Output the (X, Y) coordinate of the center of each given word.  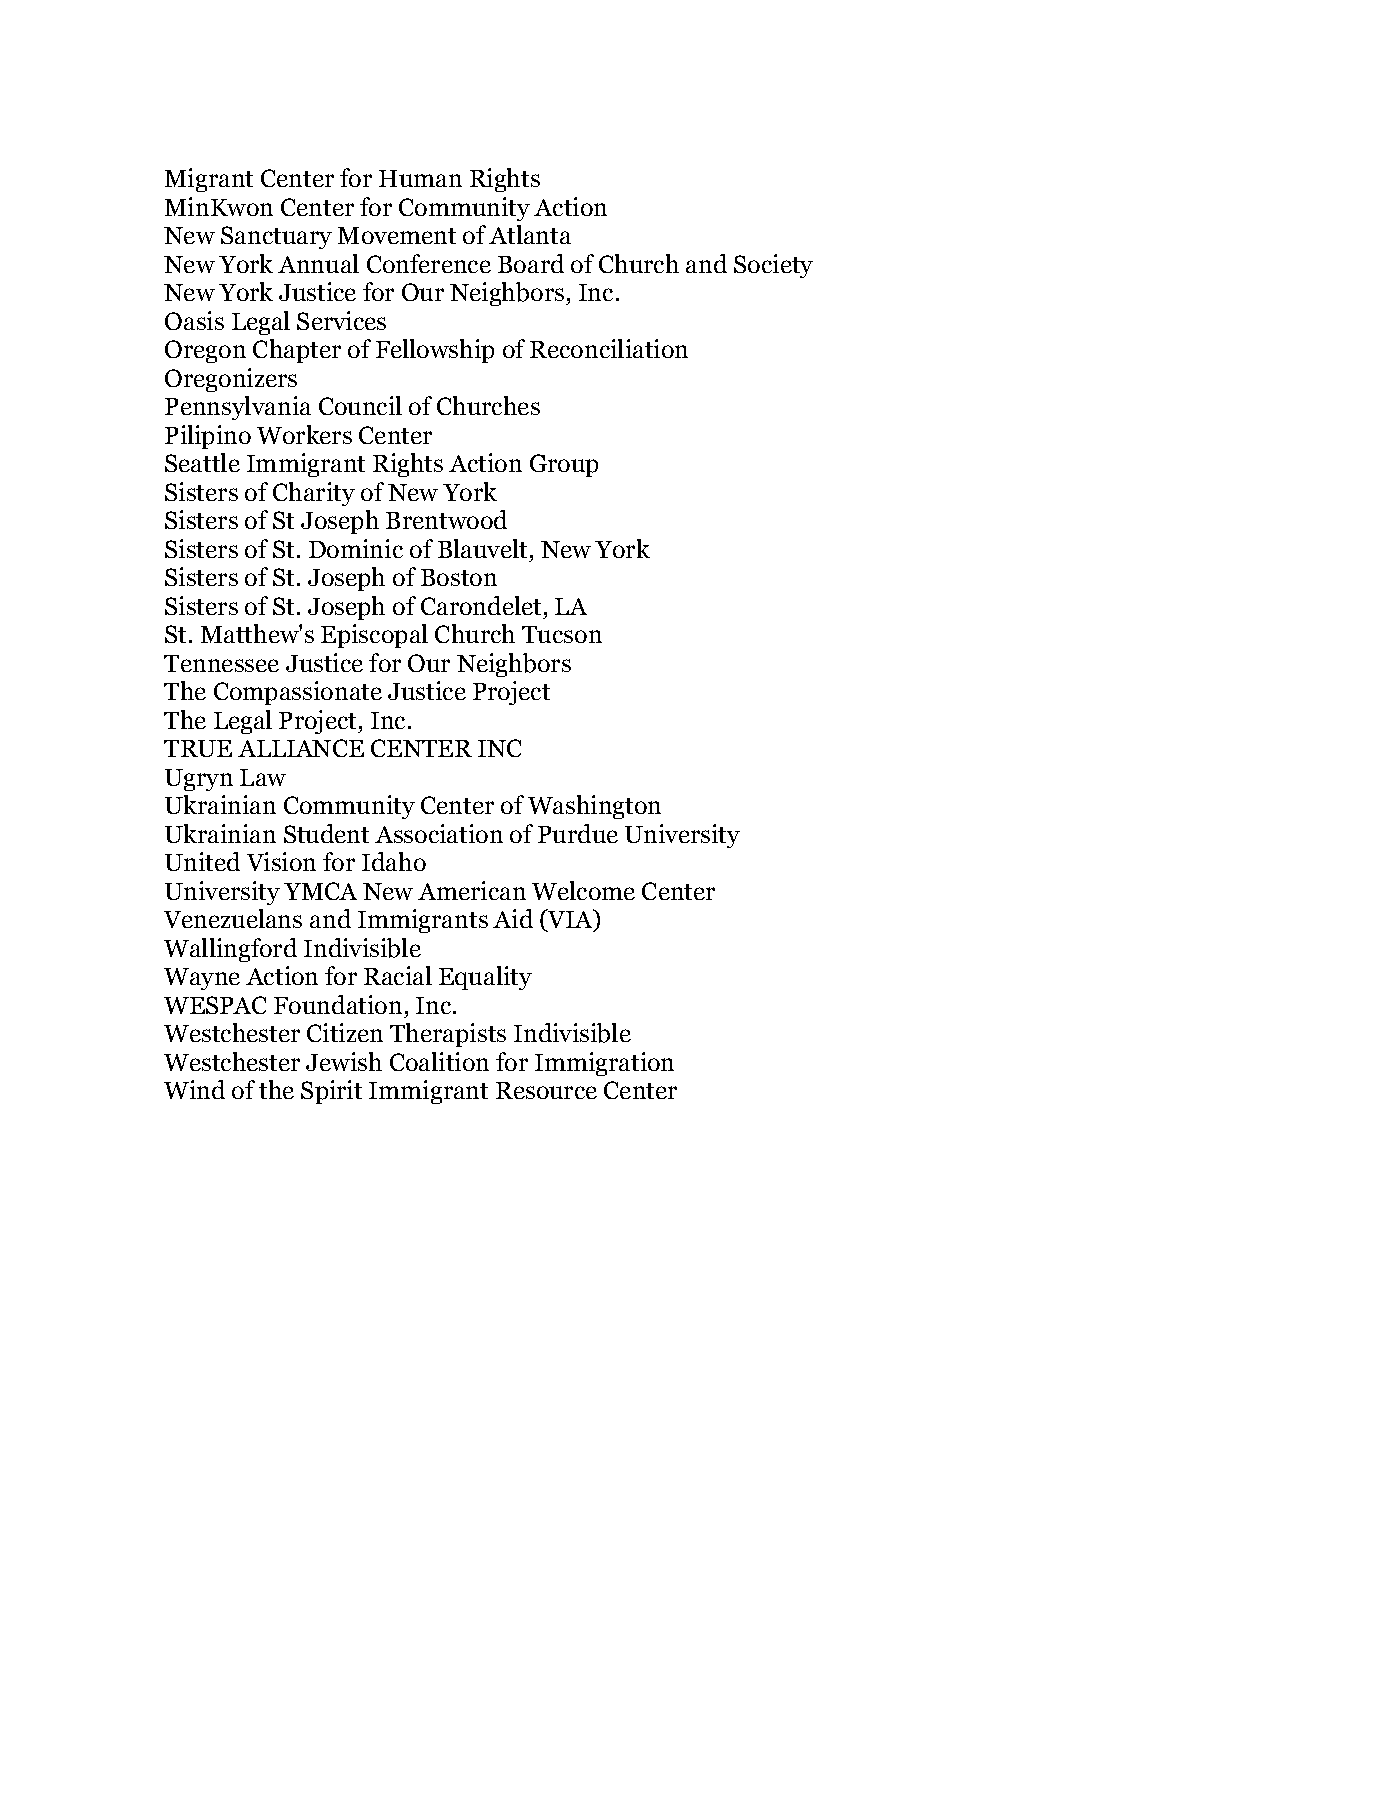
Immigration (604, 1064)
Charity (314, 494)
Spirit (331, 1092)
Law (263, 777)
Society (773, 266)
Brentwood (446, 519)
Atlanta (530, 234)
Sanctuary (276, 237)
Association (439, 833)
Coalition (439, 1061)
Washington (594, 807)
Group (564, 465)
